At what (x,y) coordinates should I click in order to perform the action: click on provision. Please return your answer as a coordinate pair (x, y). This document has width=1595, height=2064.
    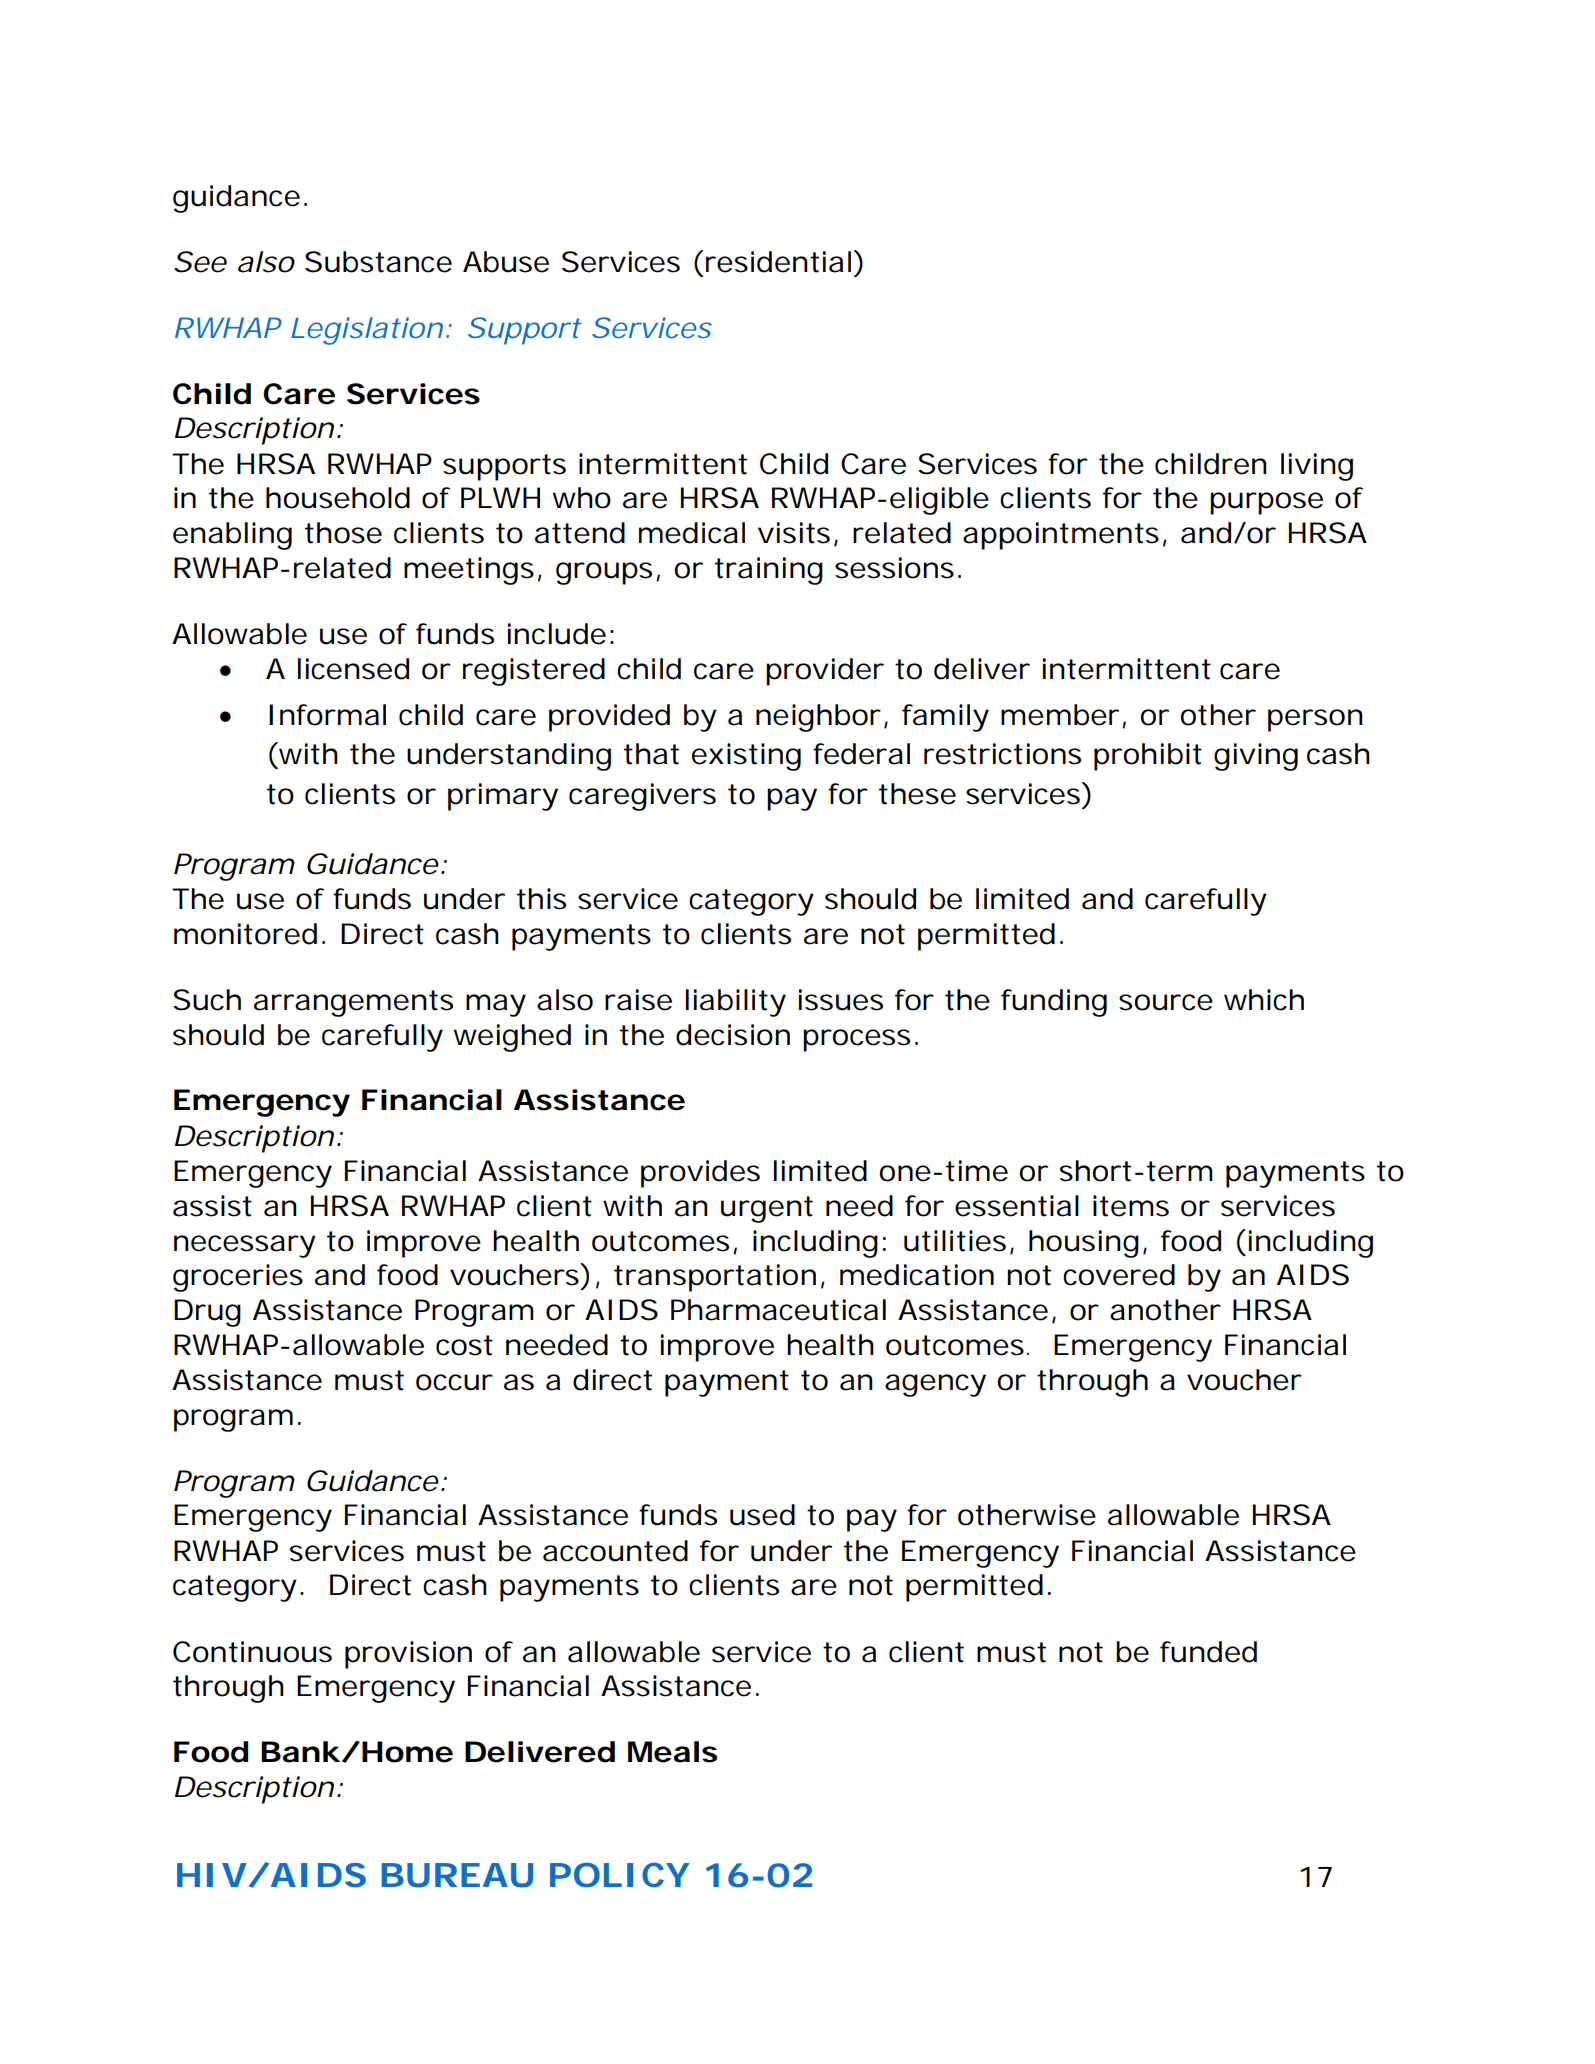
    Looking at the image, I should click on (408, 1655).
